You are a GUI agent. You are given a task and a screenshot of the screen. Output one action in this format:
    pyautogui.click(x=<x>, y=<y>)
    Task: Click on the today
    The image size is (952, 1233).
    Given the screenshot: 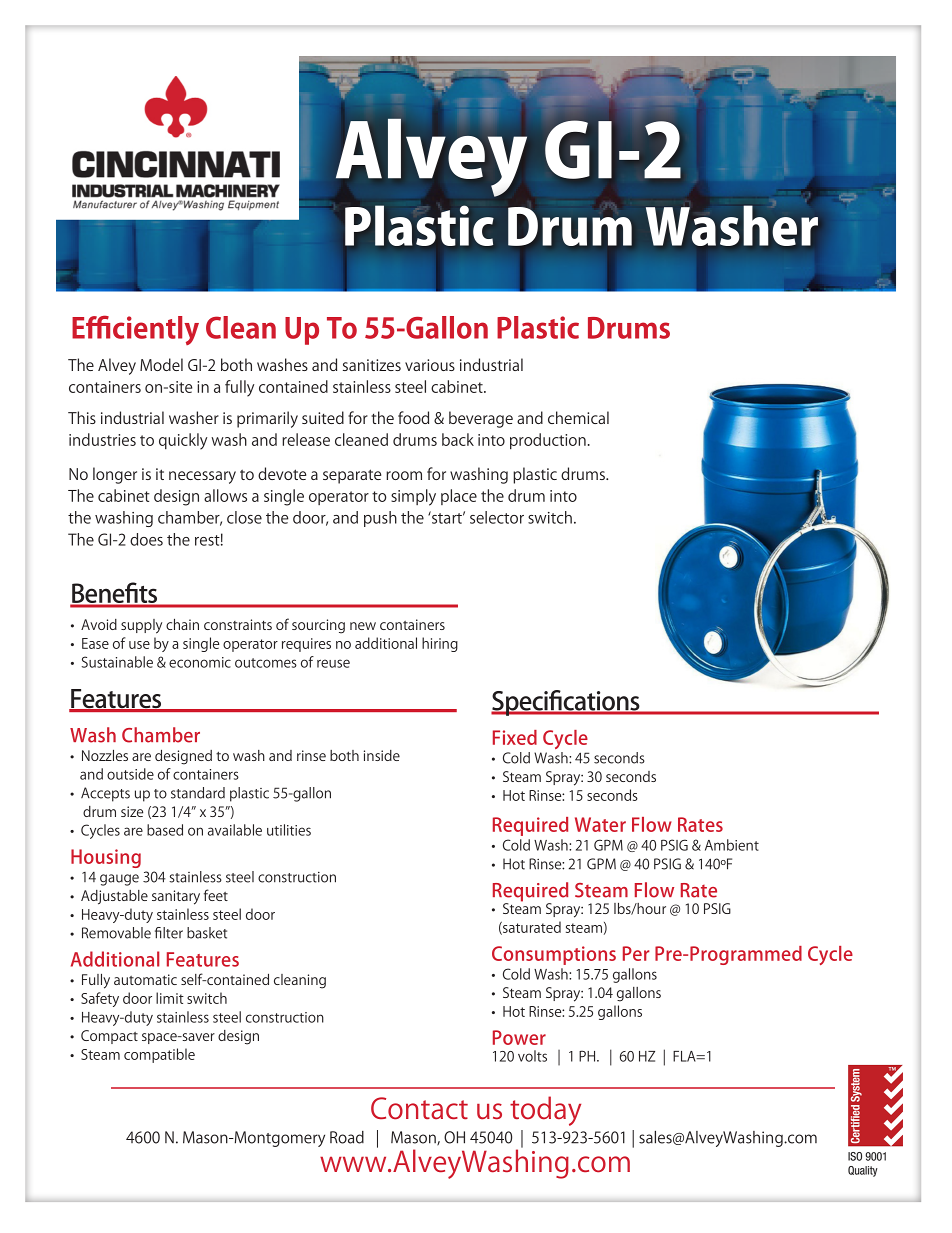 What is the action you would take?
    pyautogui.click(x=545, y=1111)
